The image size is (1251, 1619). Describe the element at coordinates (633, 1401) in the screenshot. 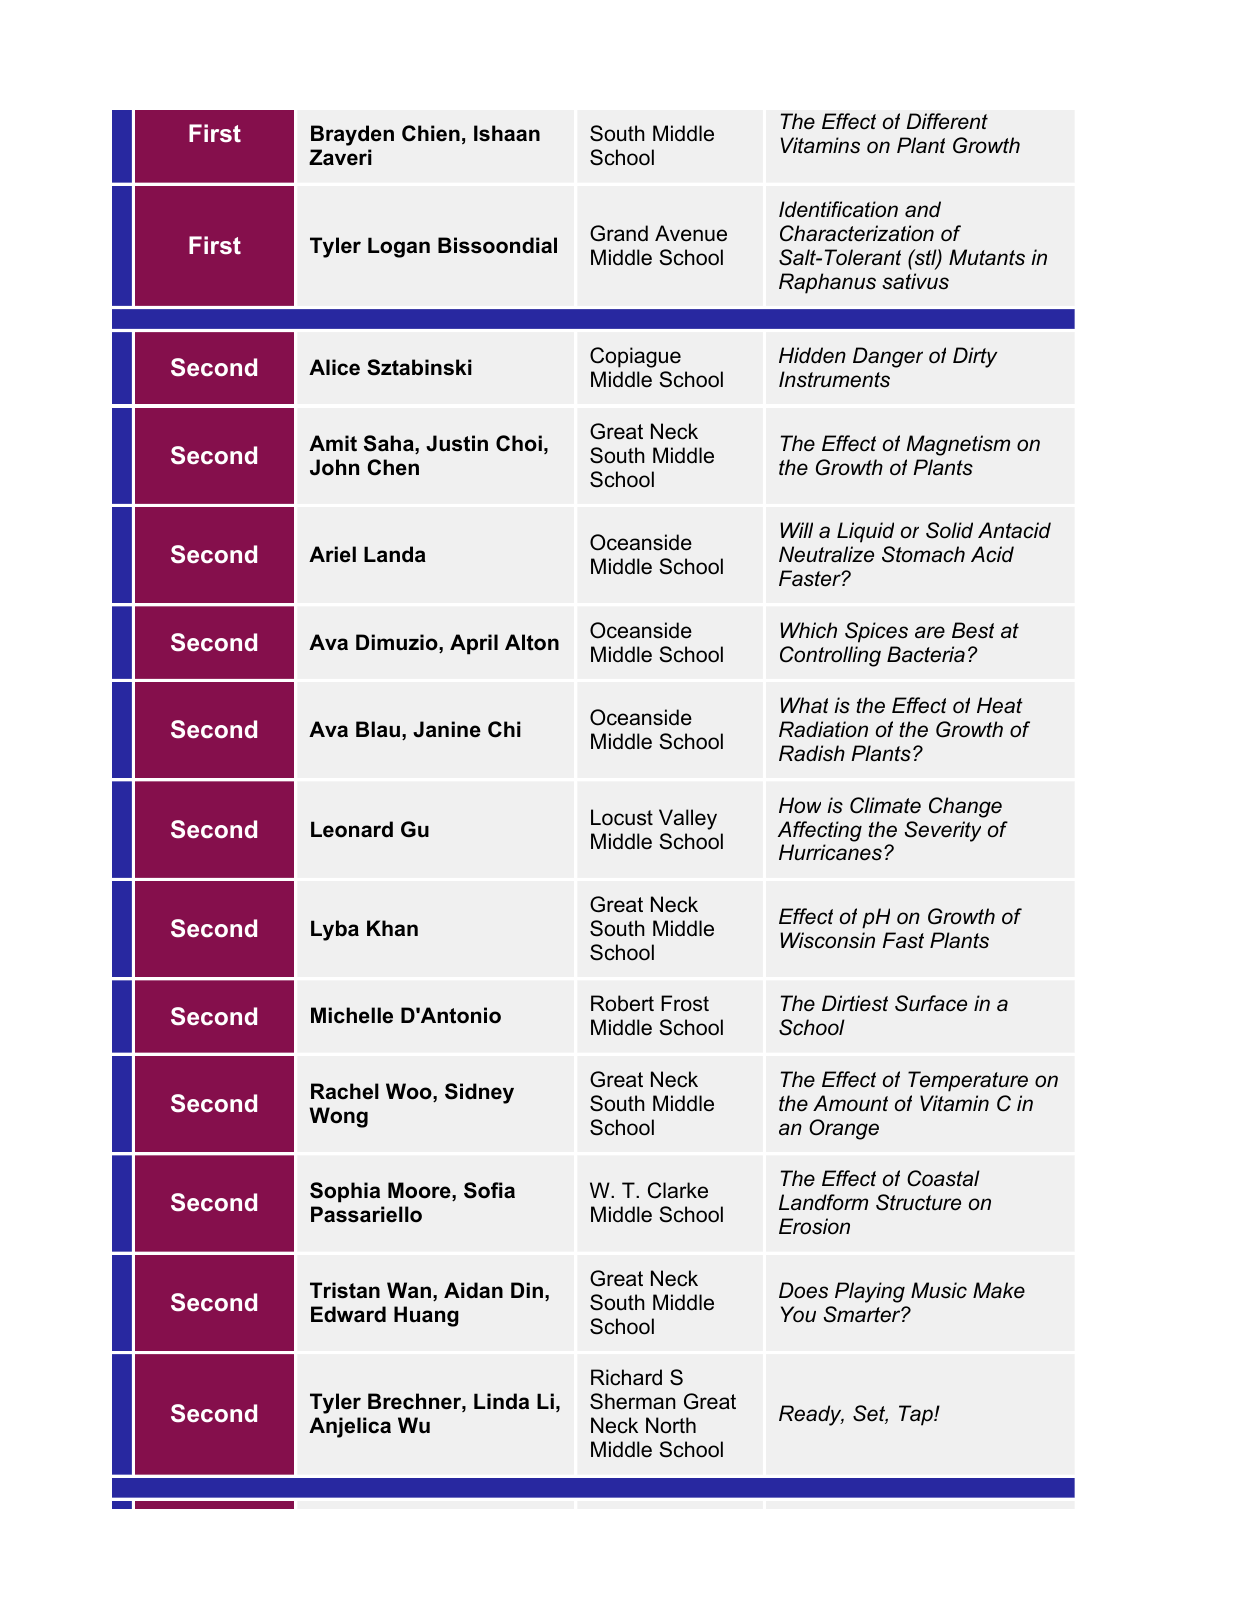

I see `Sherman` at that location.
